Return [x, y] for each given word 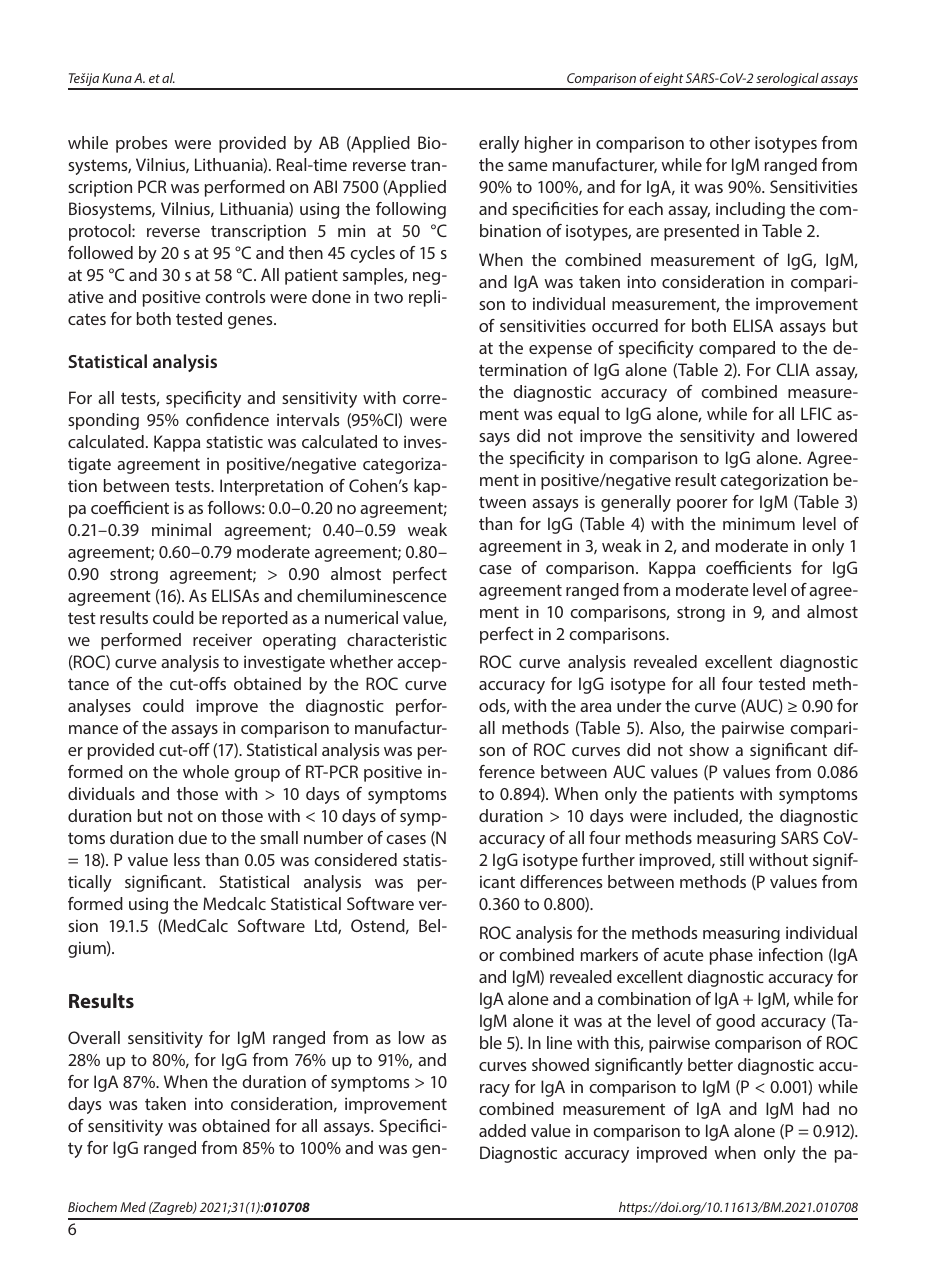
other [730, 142]
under [639, 705]
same [527, 166]
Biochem [92, 1207]
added [502, 1130]
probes [142, 144]
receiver [222, 639]
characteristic [397, 639]
